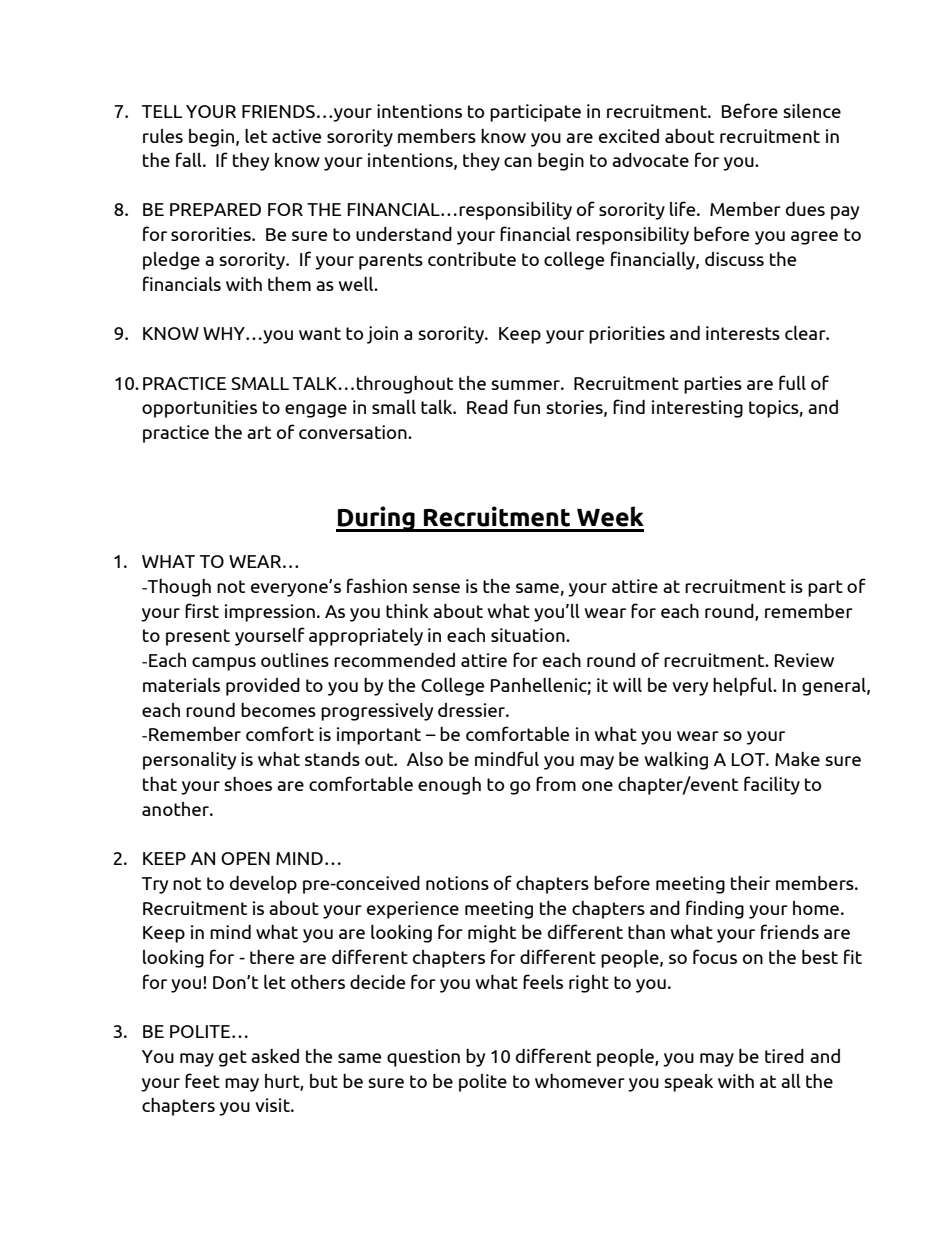  Describe the element at coordinates (744, 686) in the screenshot. I see `helpful` at that location.
